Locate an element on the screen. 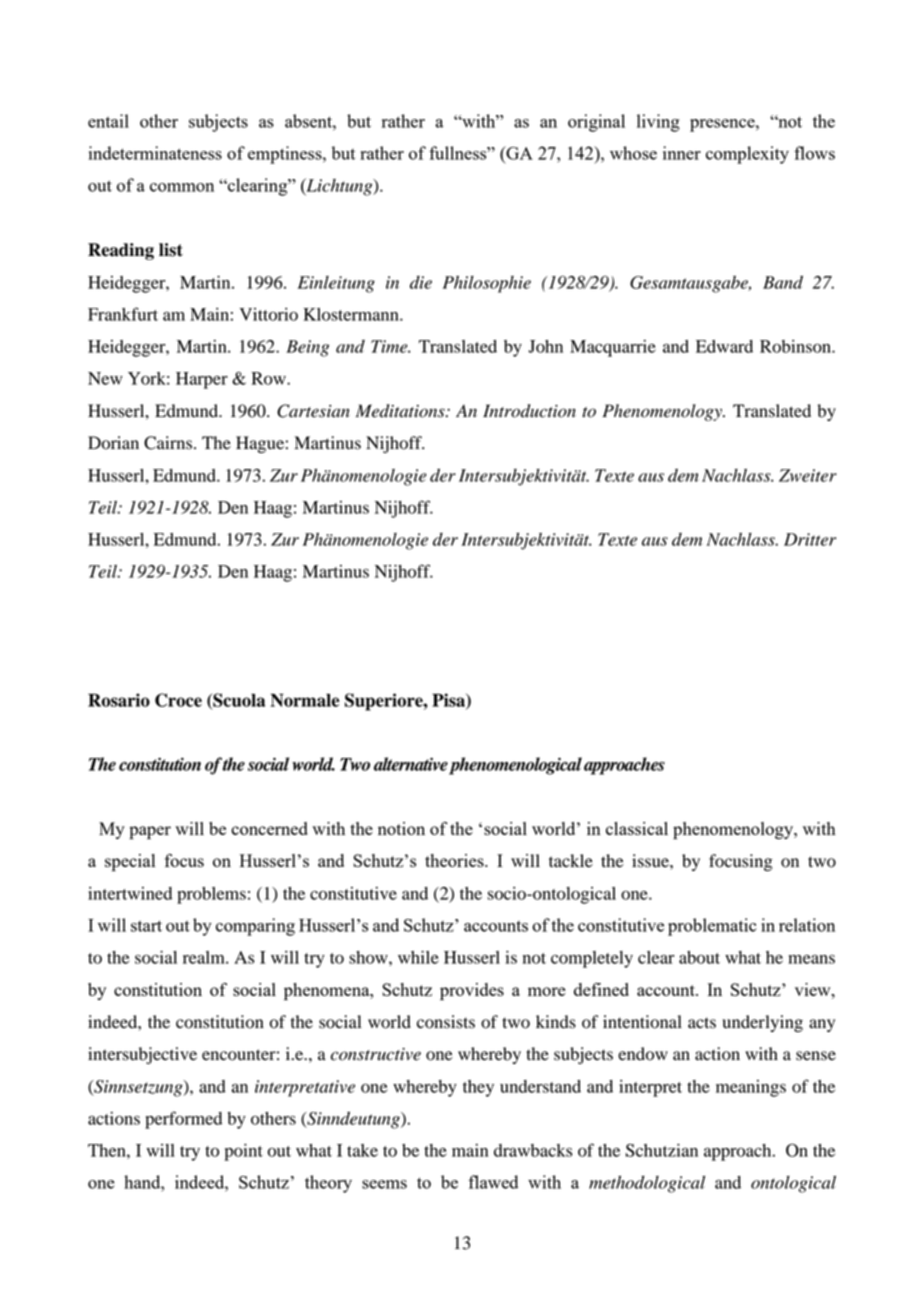 The image size is (924, 1308). common is located at coordinates (182, 187).
